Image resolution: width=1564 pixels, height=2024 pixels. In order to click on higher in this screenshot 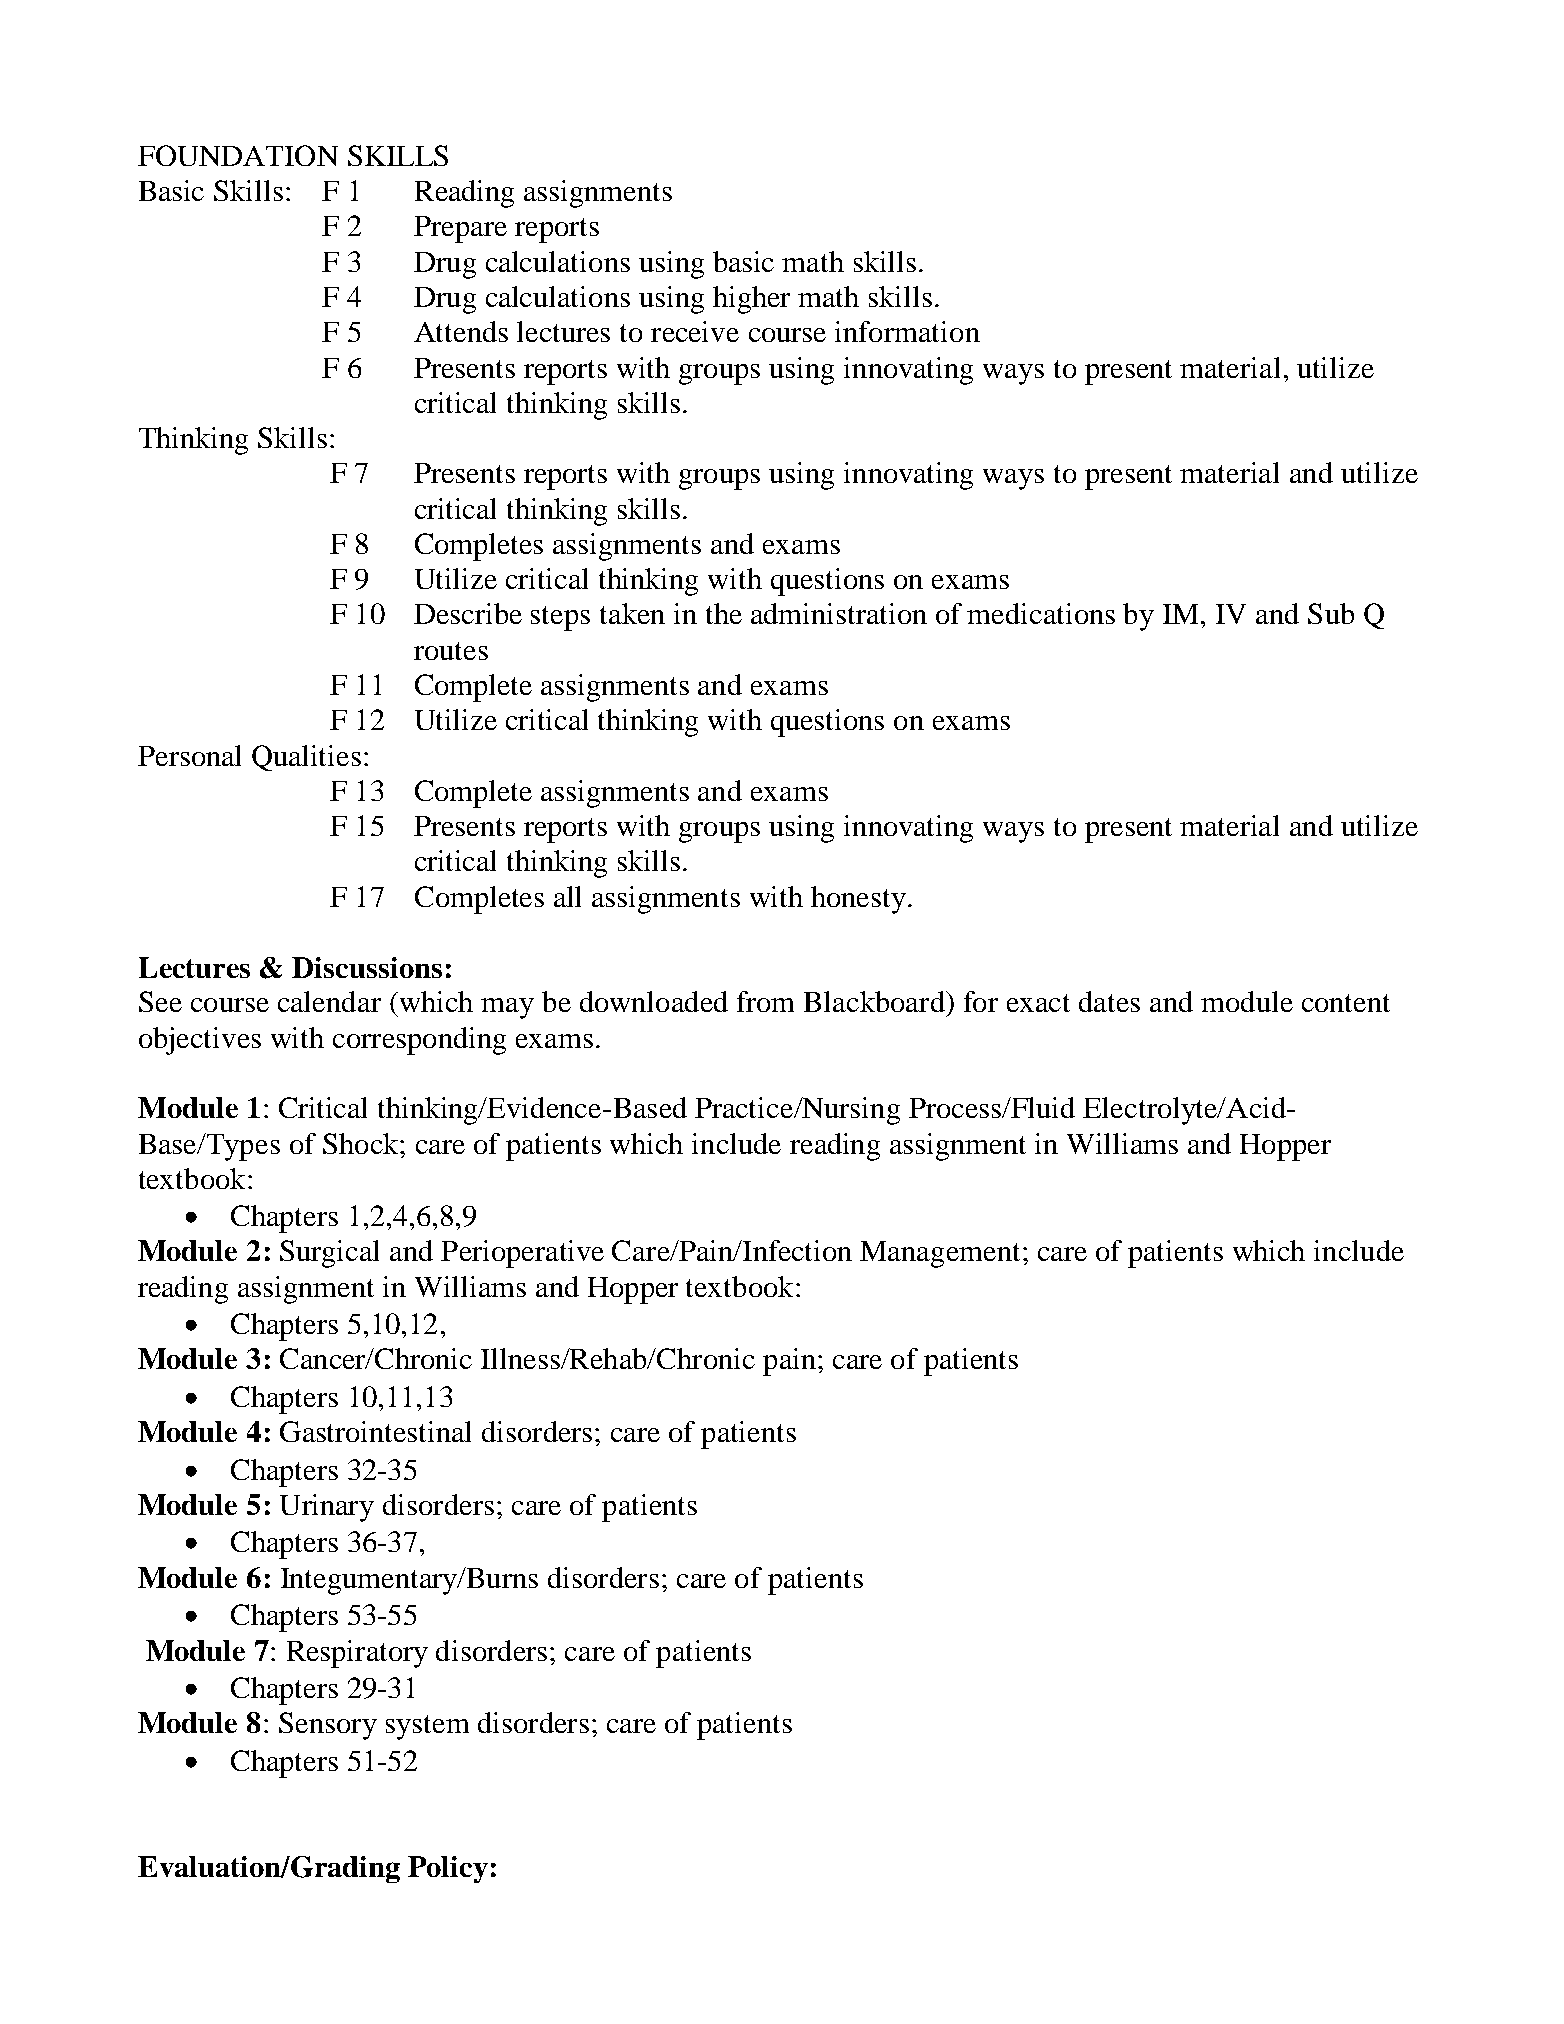, I will do `click(751, 300)`.
